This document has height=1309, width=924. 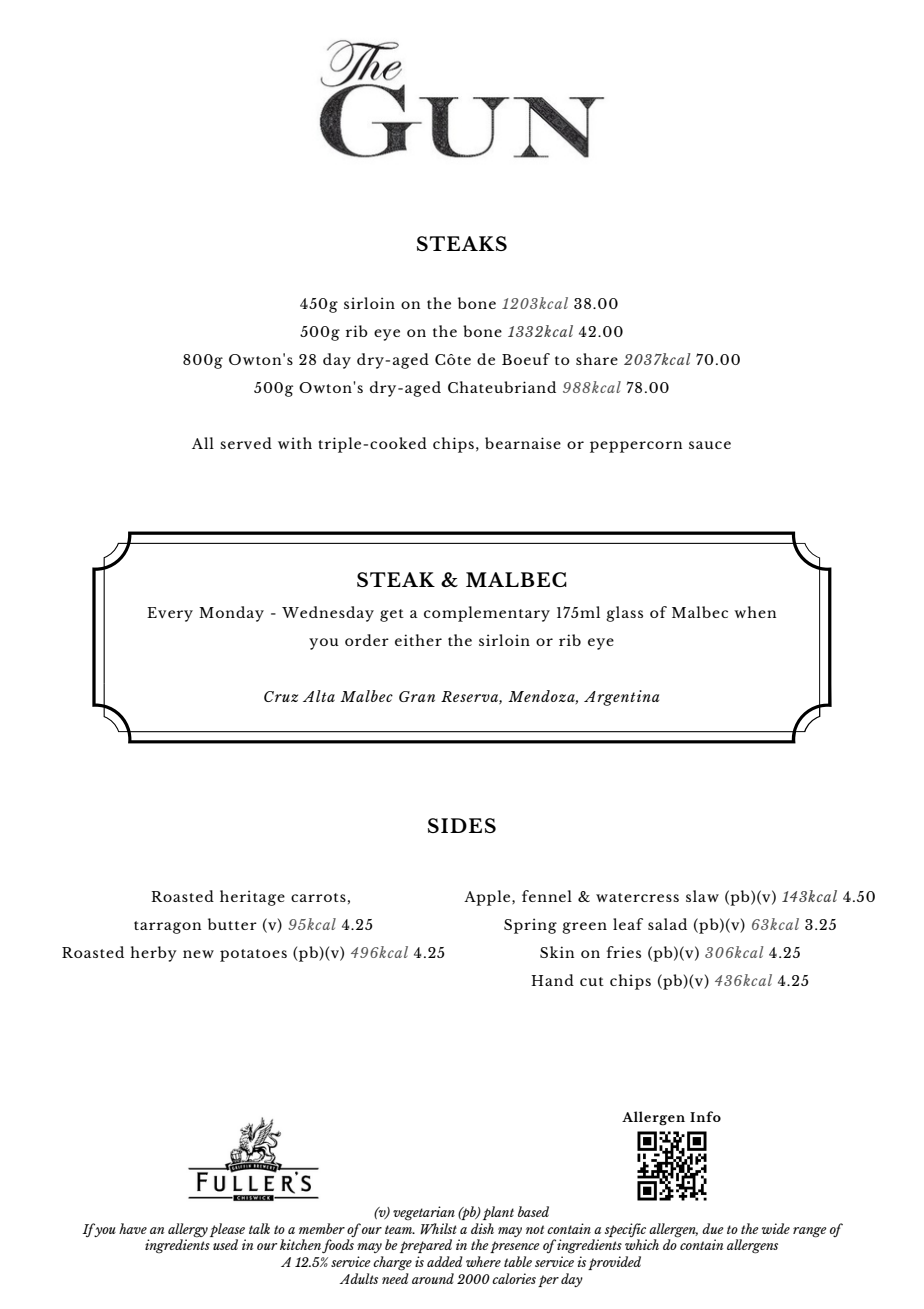 What do you see at coordinates (225, 1244) in the document?
I see `used` at bounding box center [225, 1244].
